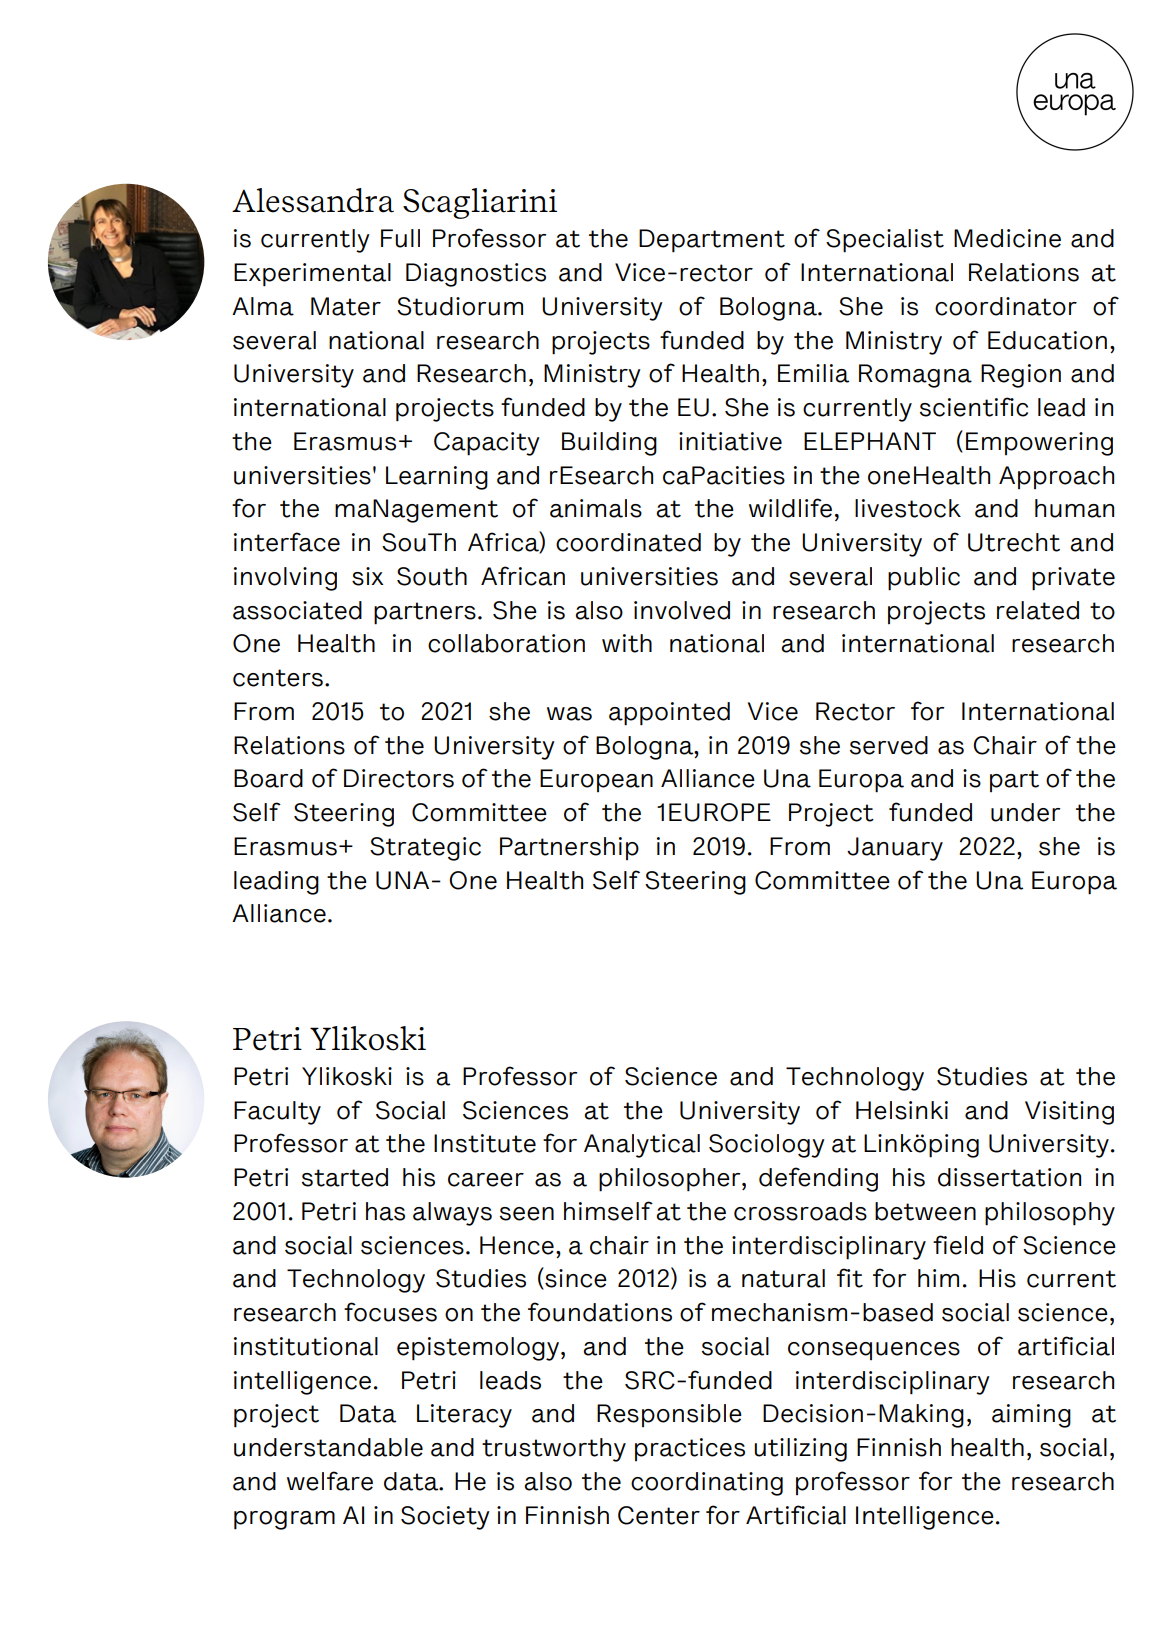  What do you see at coordinates (895, 849) in the screenshot?
I see `January` at bounding box center [895, 849].
